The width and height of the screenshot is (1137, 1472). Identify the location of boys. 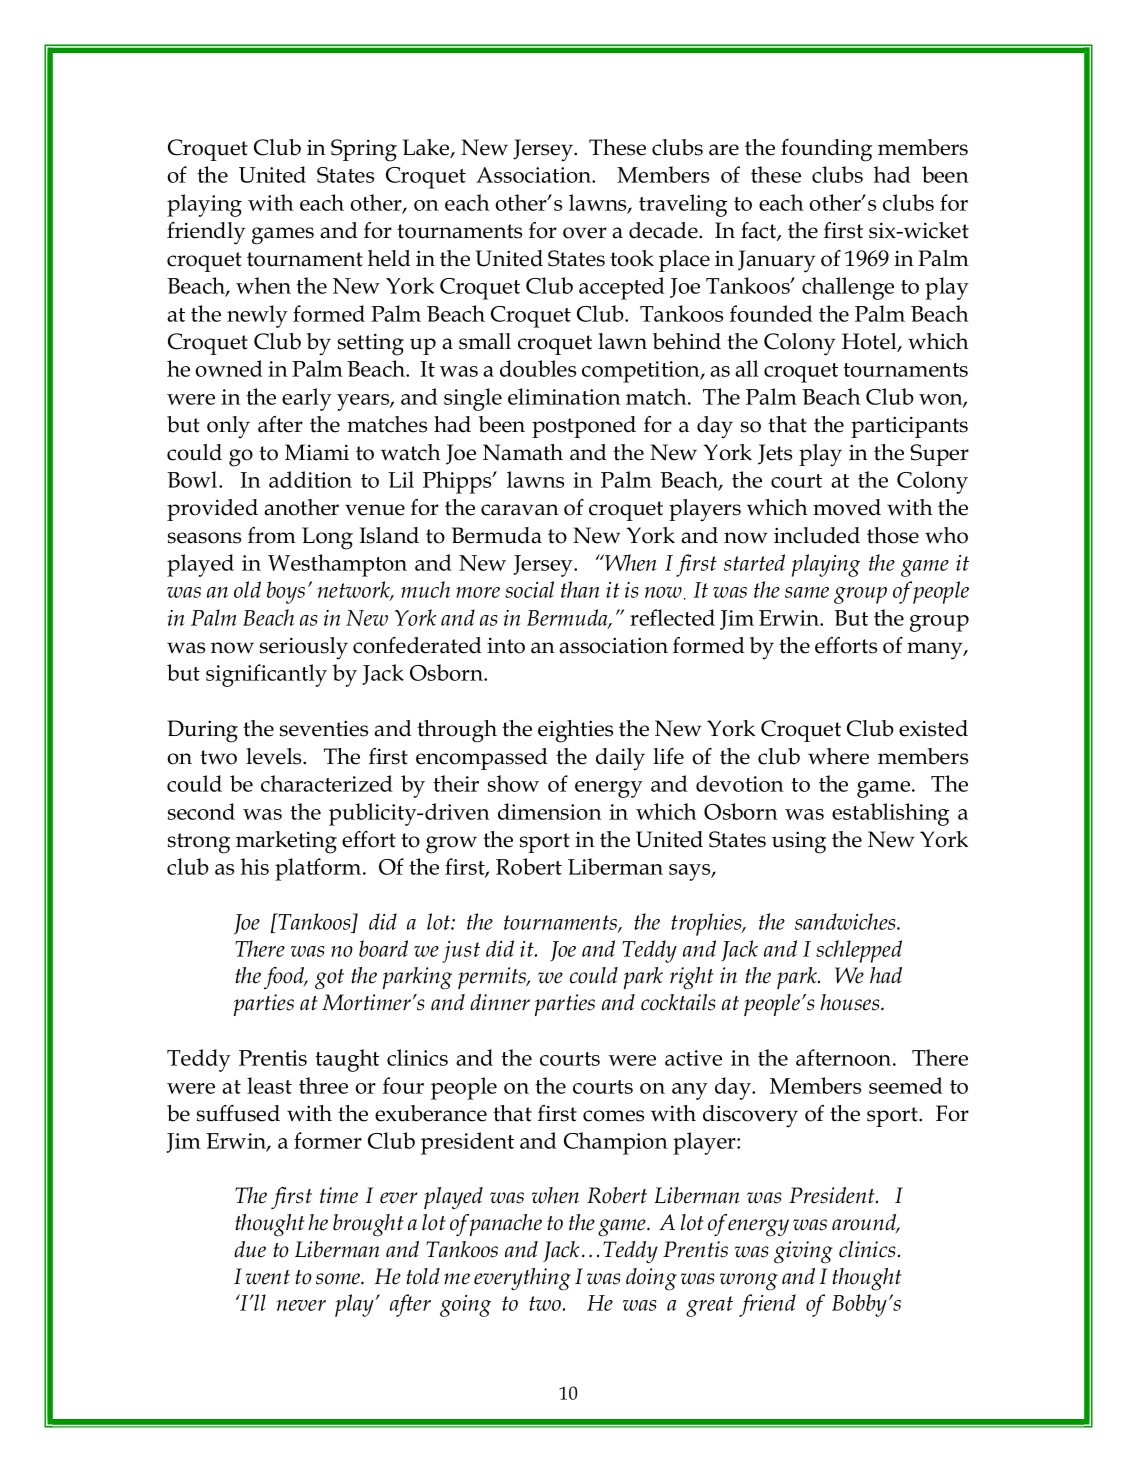
(286, 592).
